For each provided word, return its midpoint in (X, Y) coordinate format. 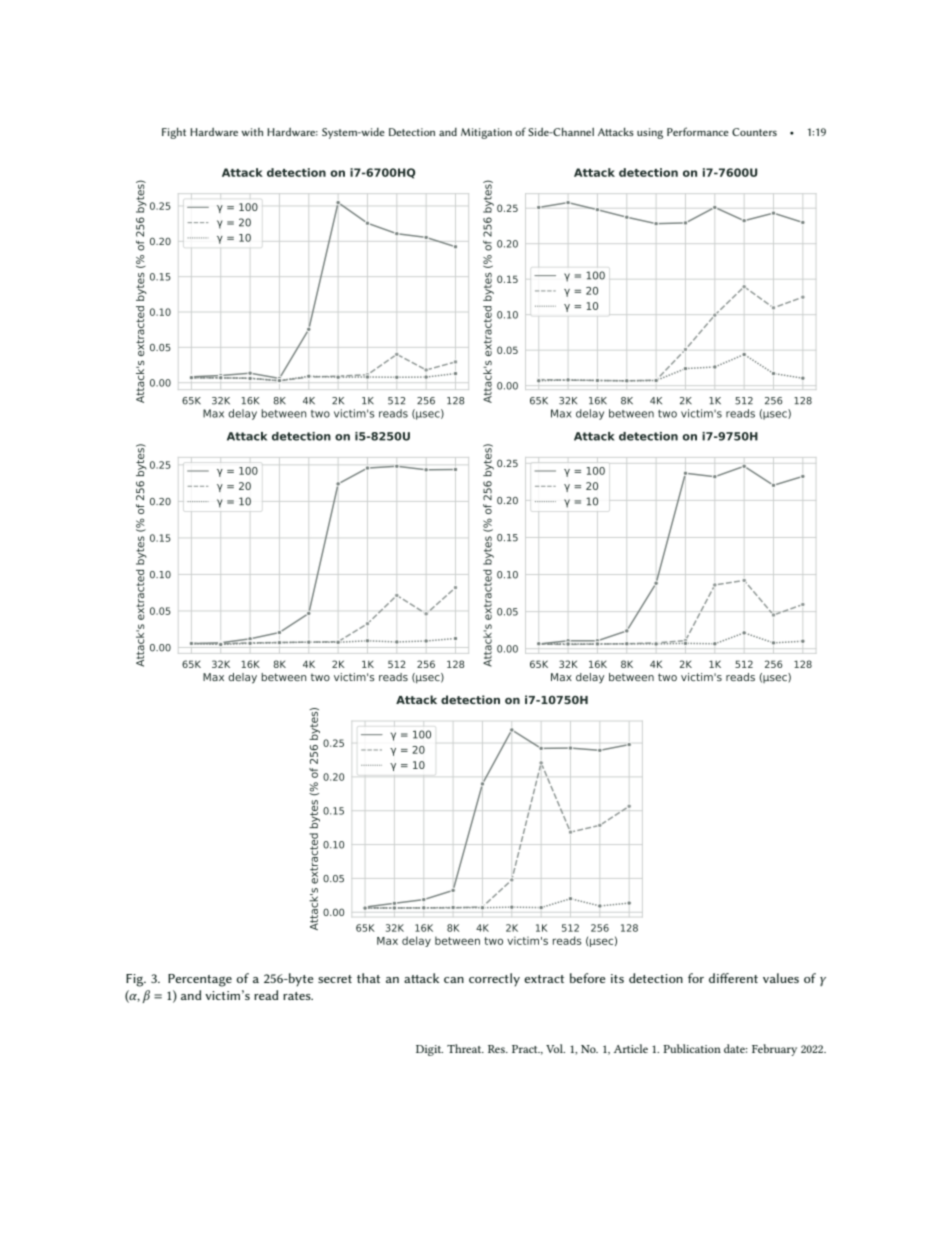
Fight (174, 133)
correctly (494, 980)
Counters (754, 132)
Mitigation (486, 133)
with (252, 132)
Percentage (200, 980)
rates (298, 996)
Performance (698, 131)
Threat (465, 1048)
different (733, 978)
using (650, 133)
